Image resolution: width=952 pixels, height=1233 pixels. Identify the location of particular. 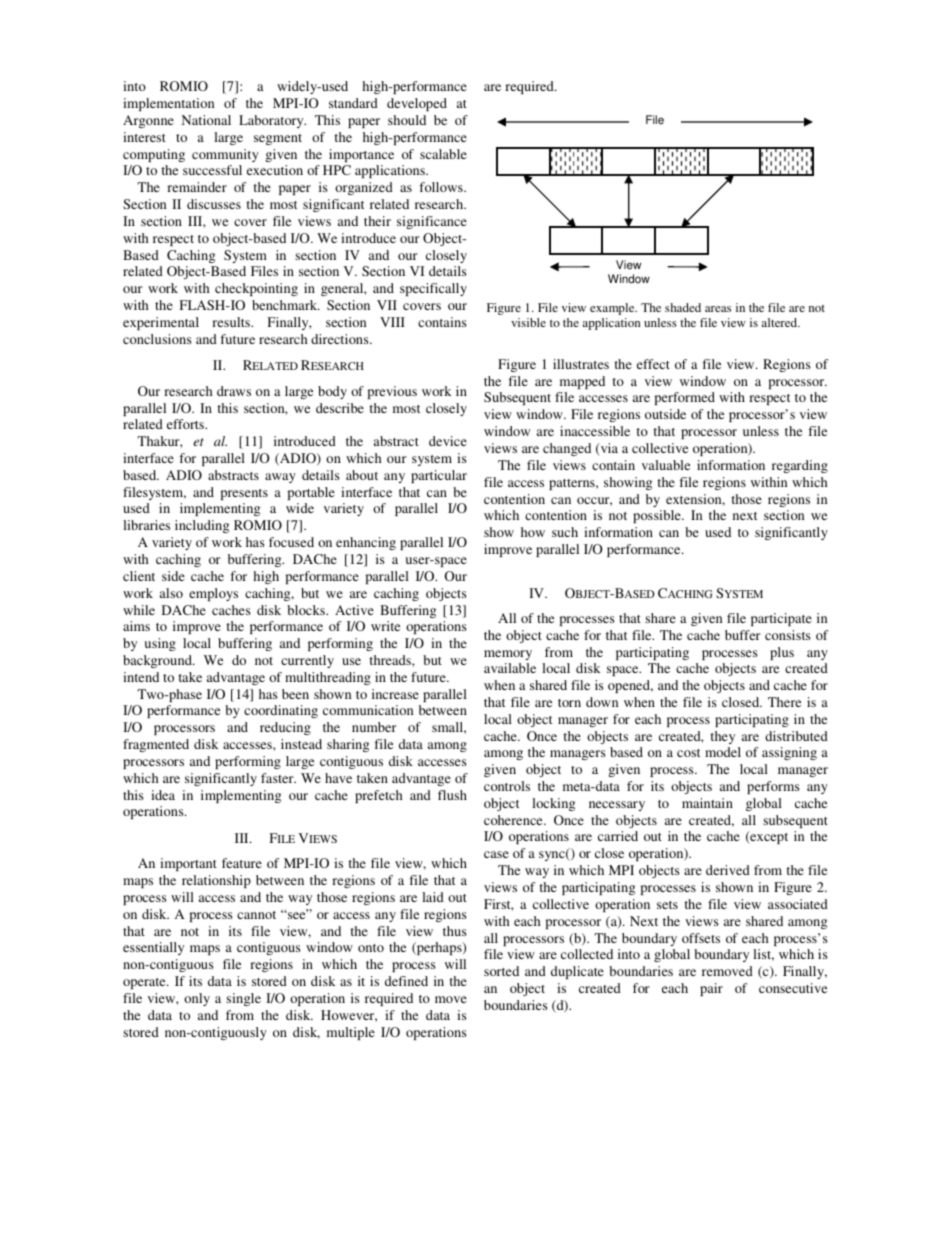
(439, 476).
